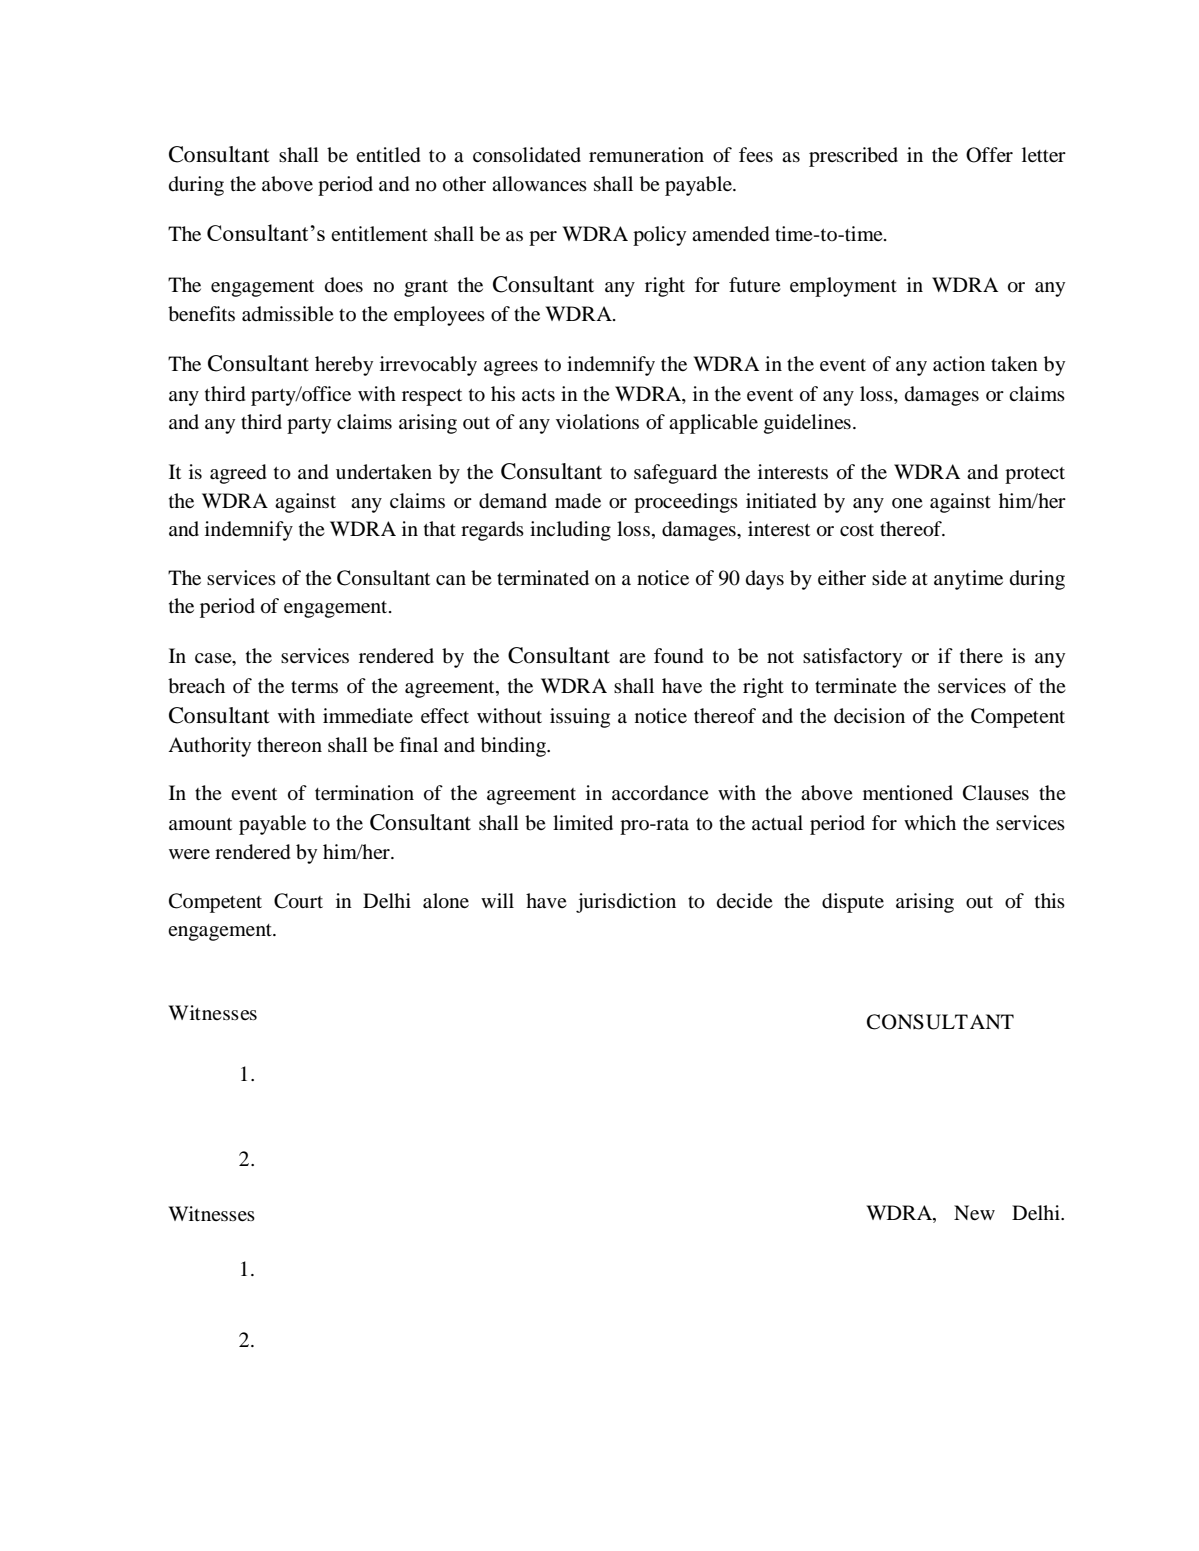 The image size is (1199, 1551). What do you see at coordinates (298, 901) in the screenshot?
I see `Court` at bounding box center [298, 901].
